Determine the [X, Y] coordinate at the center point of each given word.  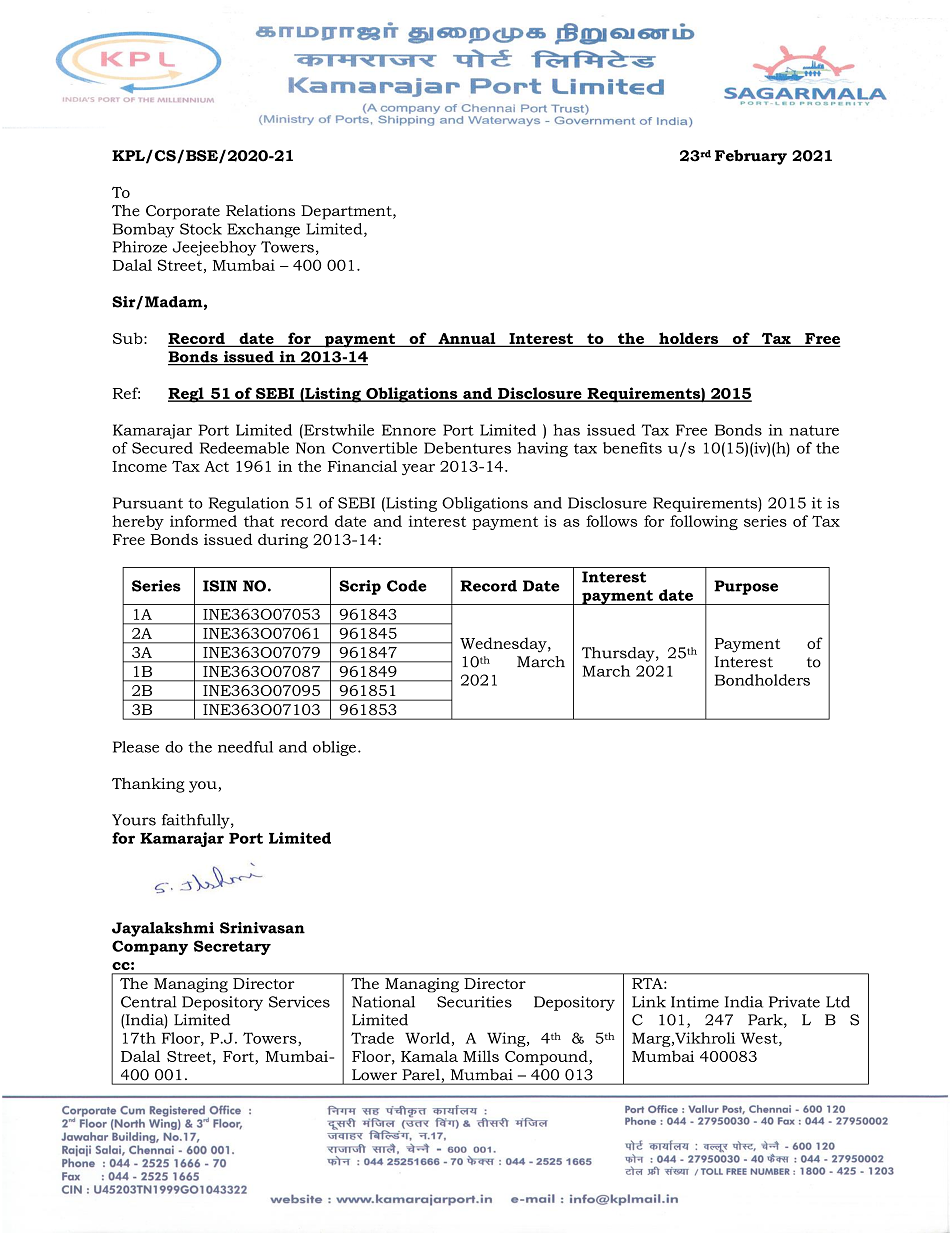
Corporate [183, 212]
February [751, 157]
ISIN [220, 586]
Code [407, 586]
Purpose [746, 587]
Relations [260, 211]
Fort [238, 1056]
